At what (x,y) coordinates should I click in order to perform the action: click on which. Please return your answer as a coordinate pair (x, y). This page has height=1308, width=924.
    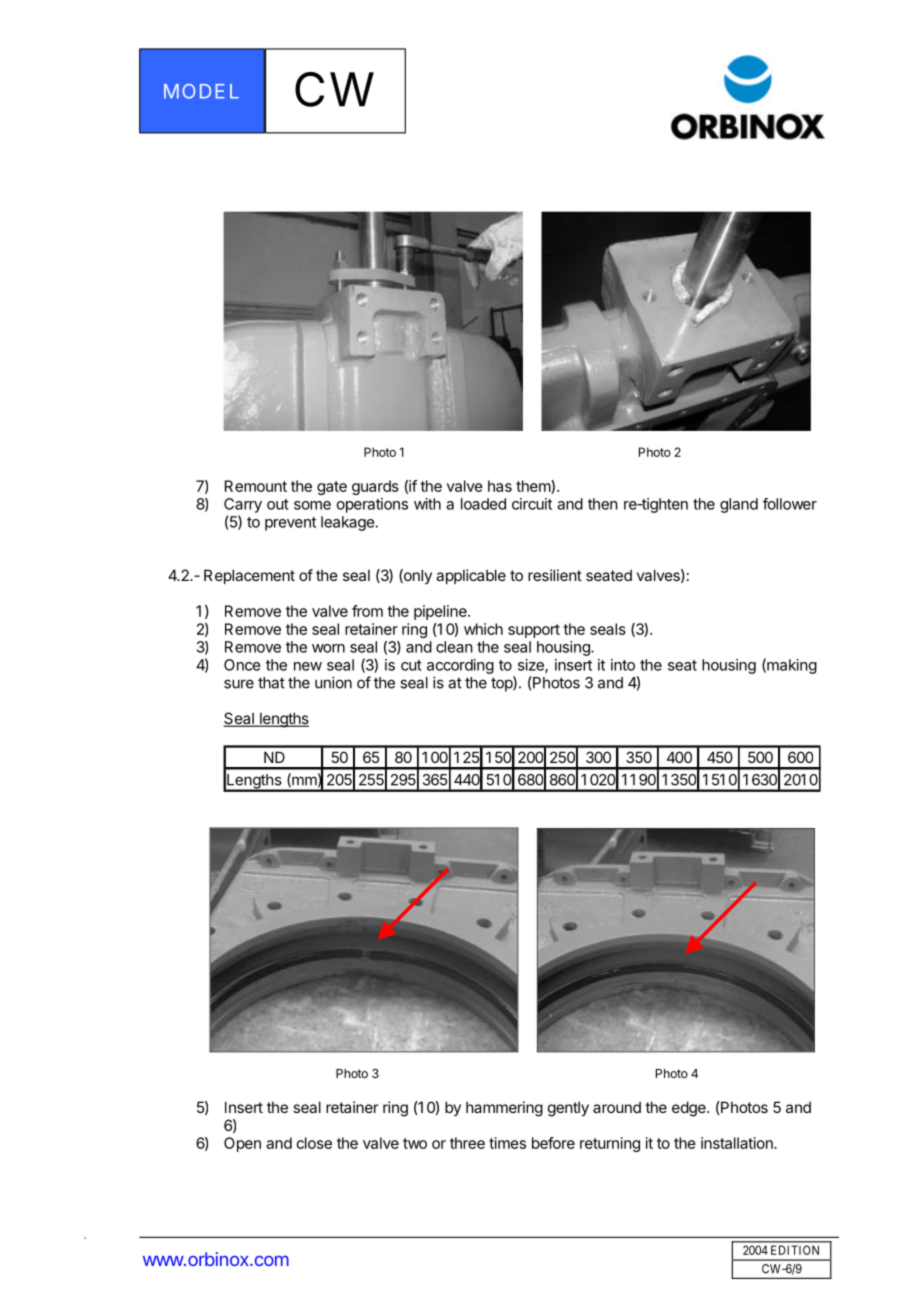
    Looking at the image, I should click on (483, 629).
